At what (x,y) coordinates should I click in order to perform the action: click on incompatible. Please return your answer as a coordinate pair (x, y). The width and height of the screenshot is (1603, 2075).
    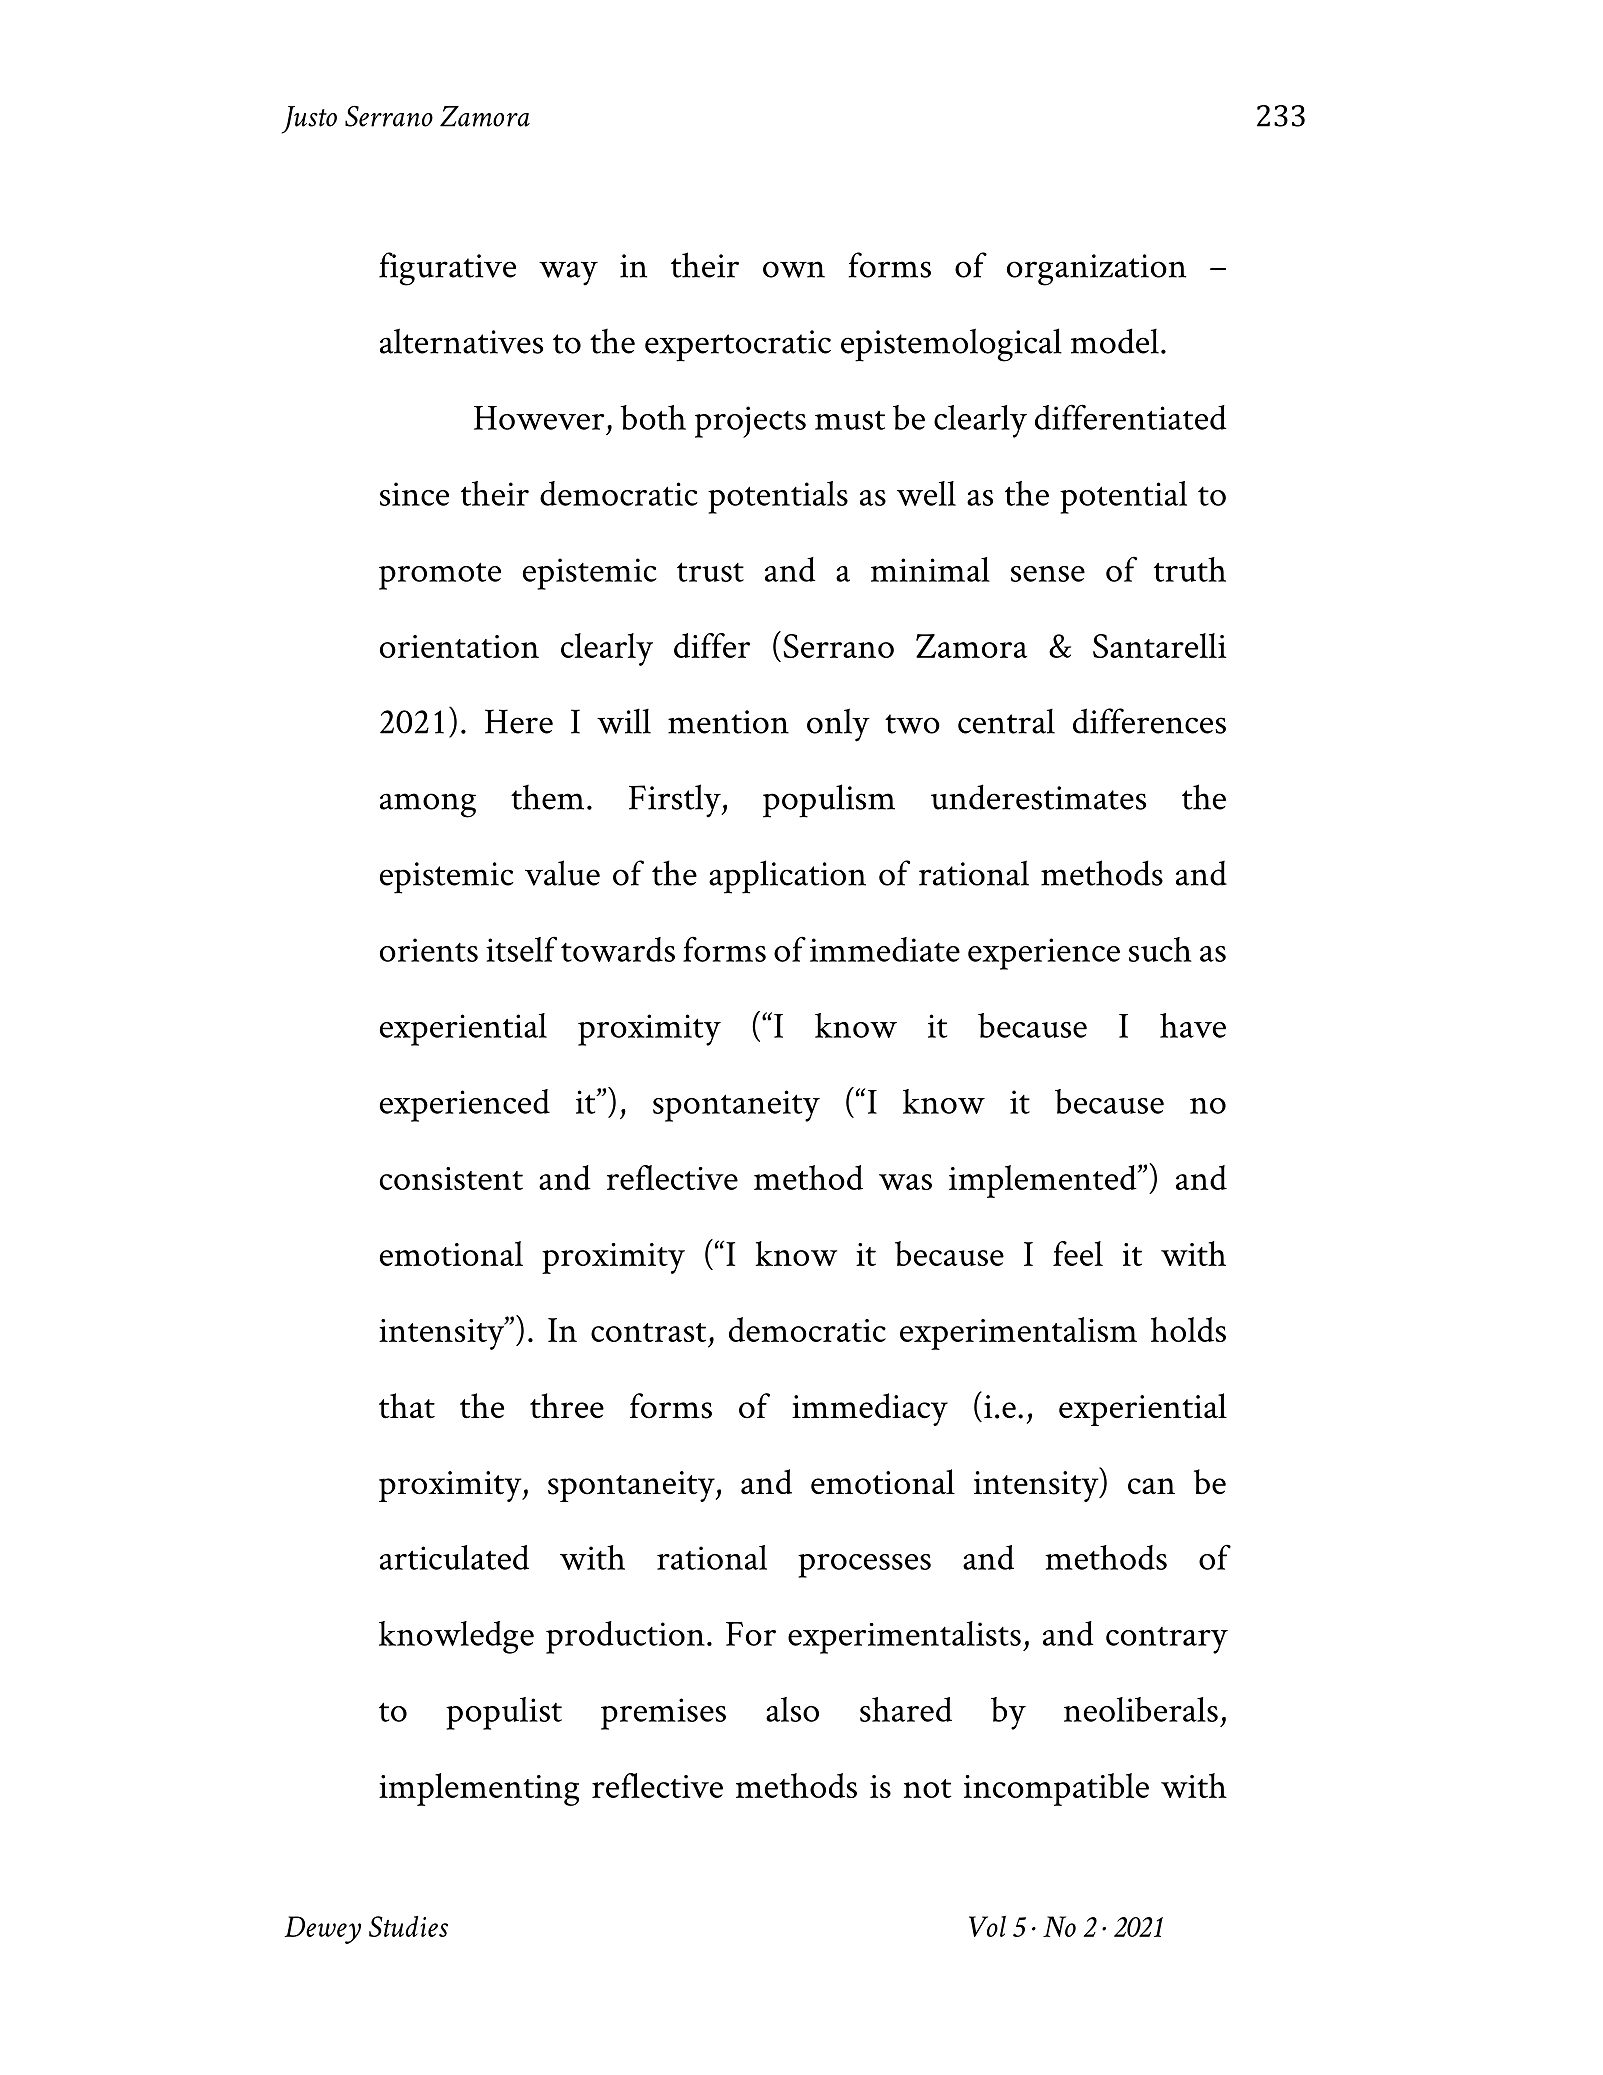
    Looking at the image, I should click on (1056, 1789).
